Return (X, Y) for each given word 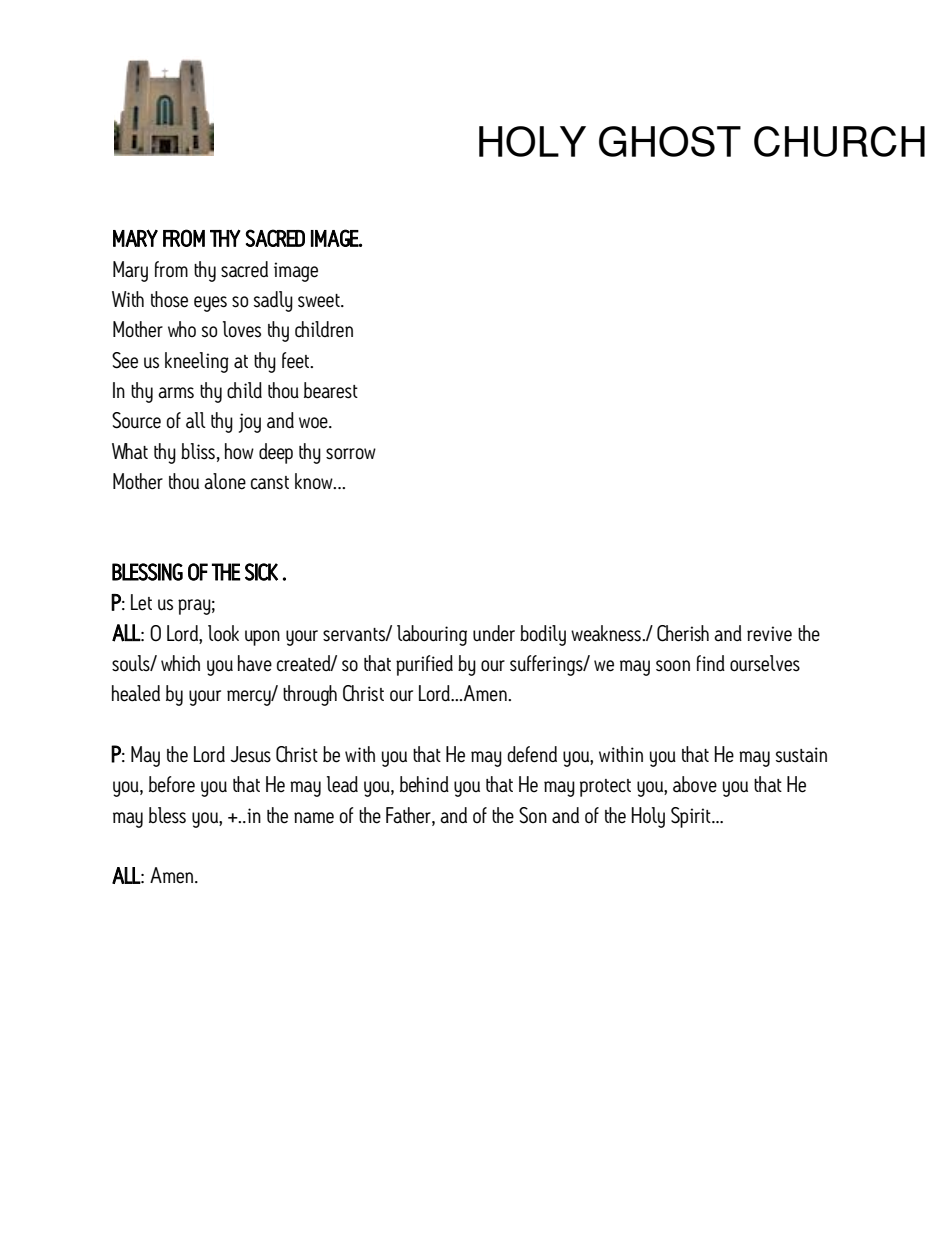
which (180, 663)
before (172, 784)
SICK (261, 572)
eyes (210, 304)
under (494, 633)
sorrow (351, 454)
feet (297, 360)
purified (424, 665)
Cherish (683, 633)
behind (424, 784)
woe (314, 423)
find (711, 663)
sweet (320, 301)
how (239, 451)
